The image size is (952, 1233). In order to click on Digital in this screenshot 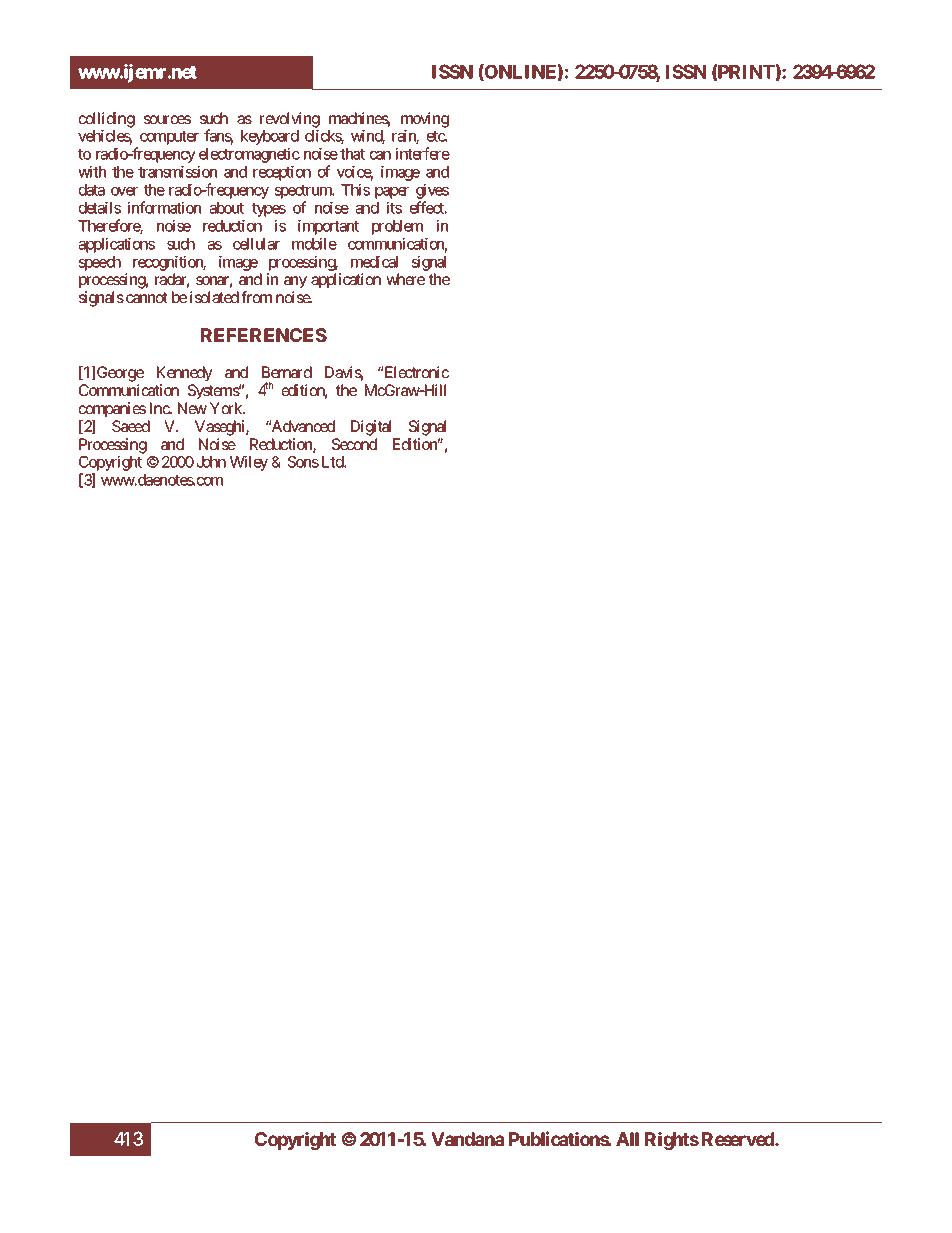, I will do `click(371, 428)`.
